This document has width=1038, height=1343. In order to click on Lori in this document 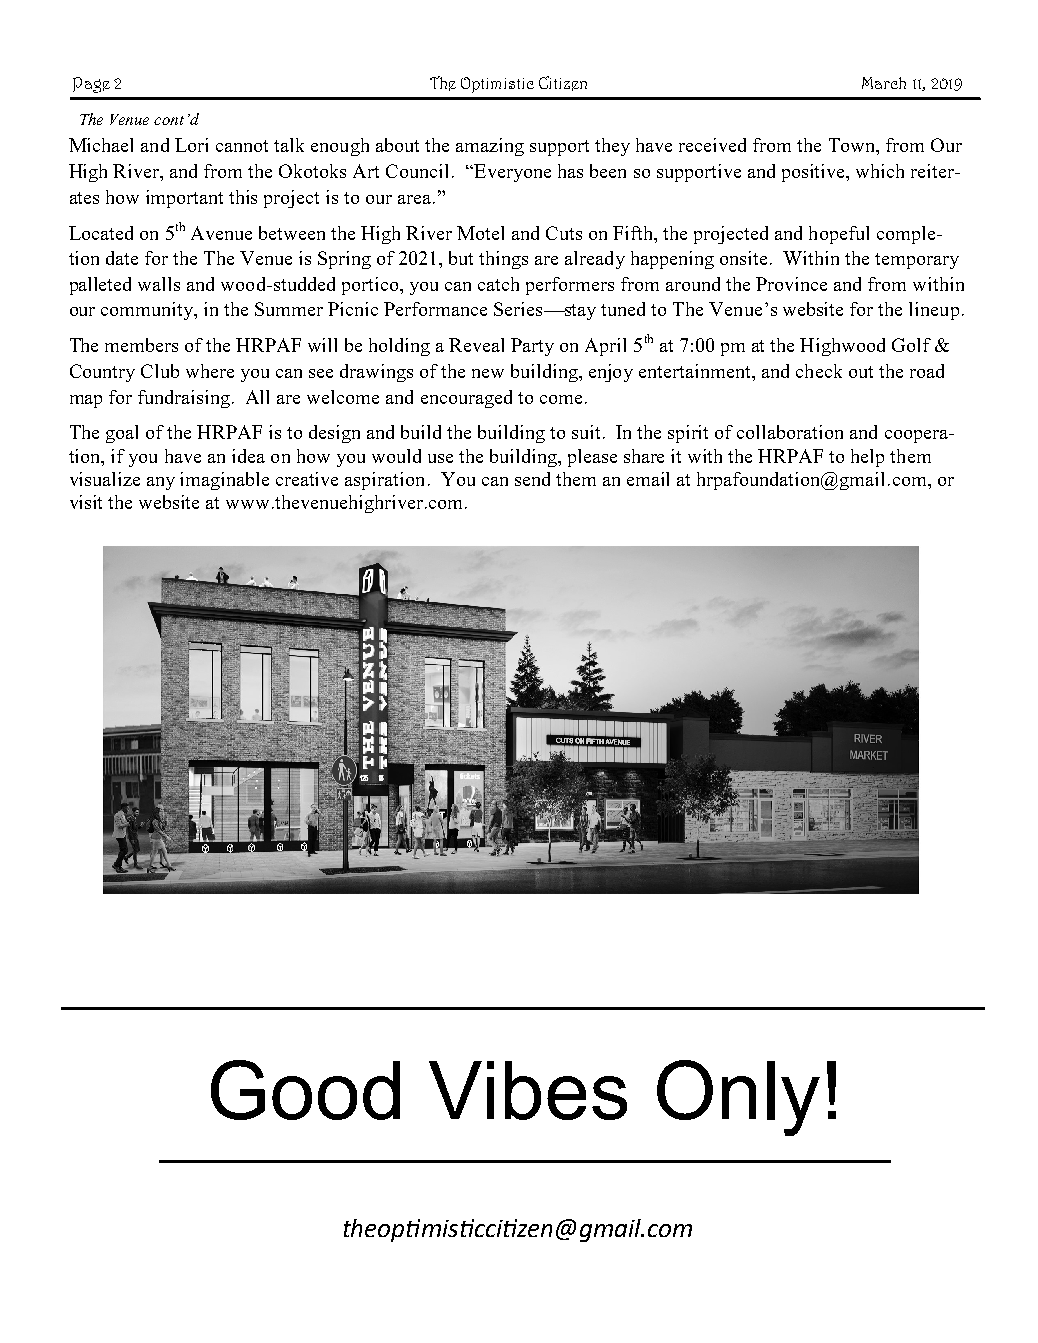, I will do `click(191, 145)`.
